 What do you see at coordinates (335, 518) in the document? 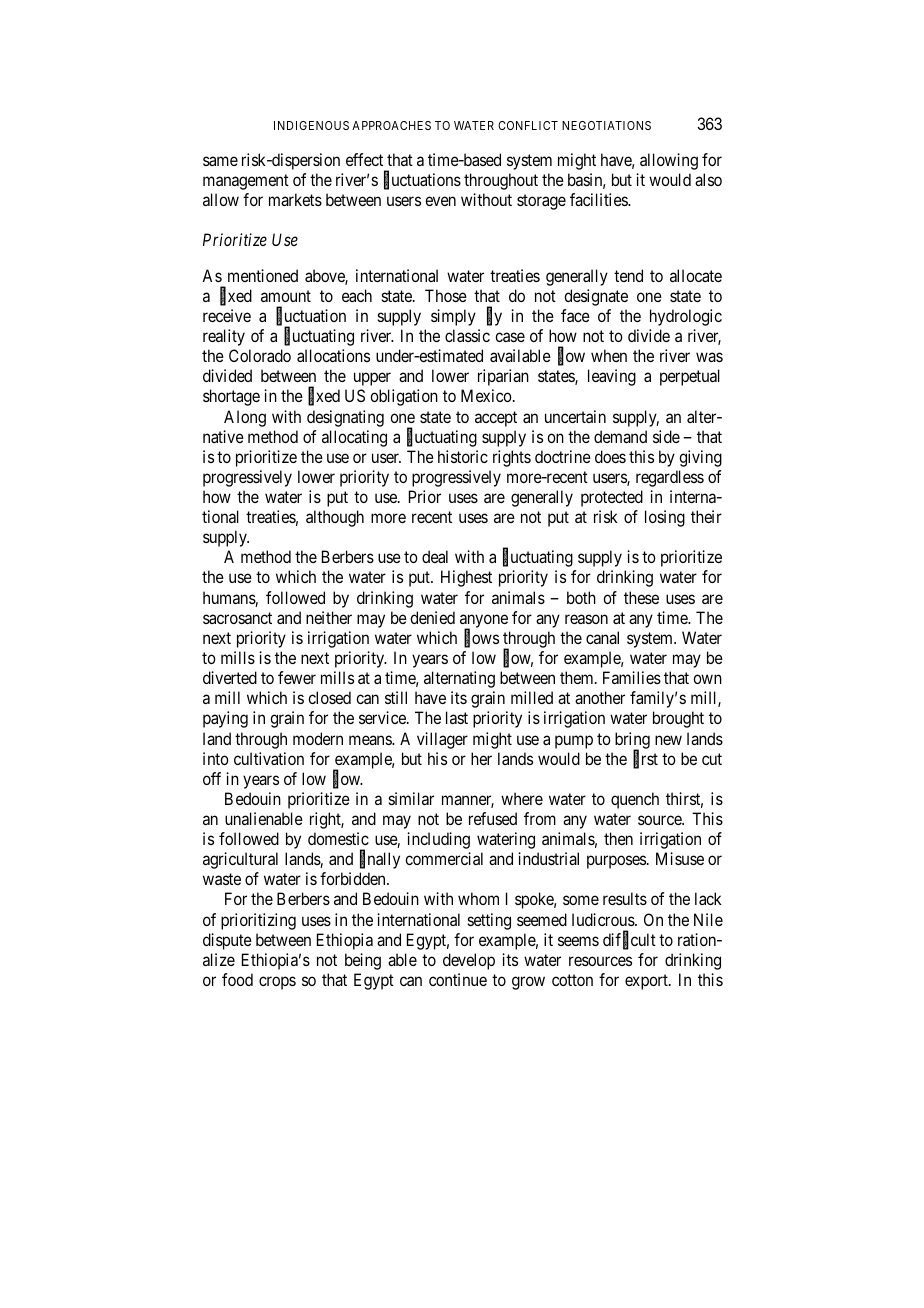
I see `although` at bounding box center [335, 518].
